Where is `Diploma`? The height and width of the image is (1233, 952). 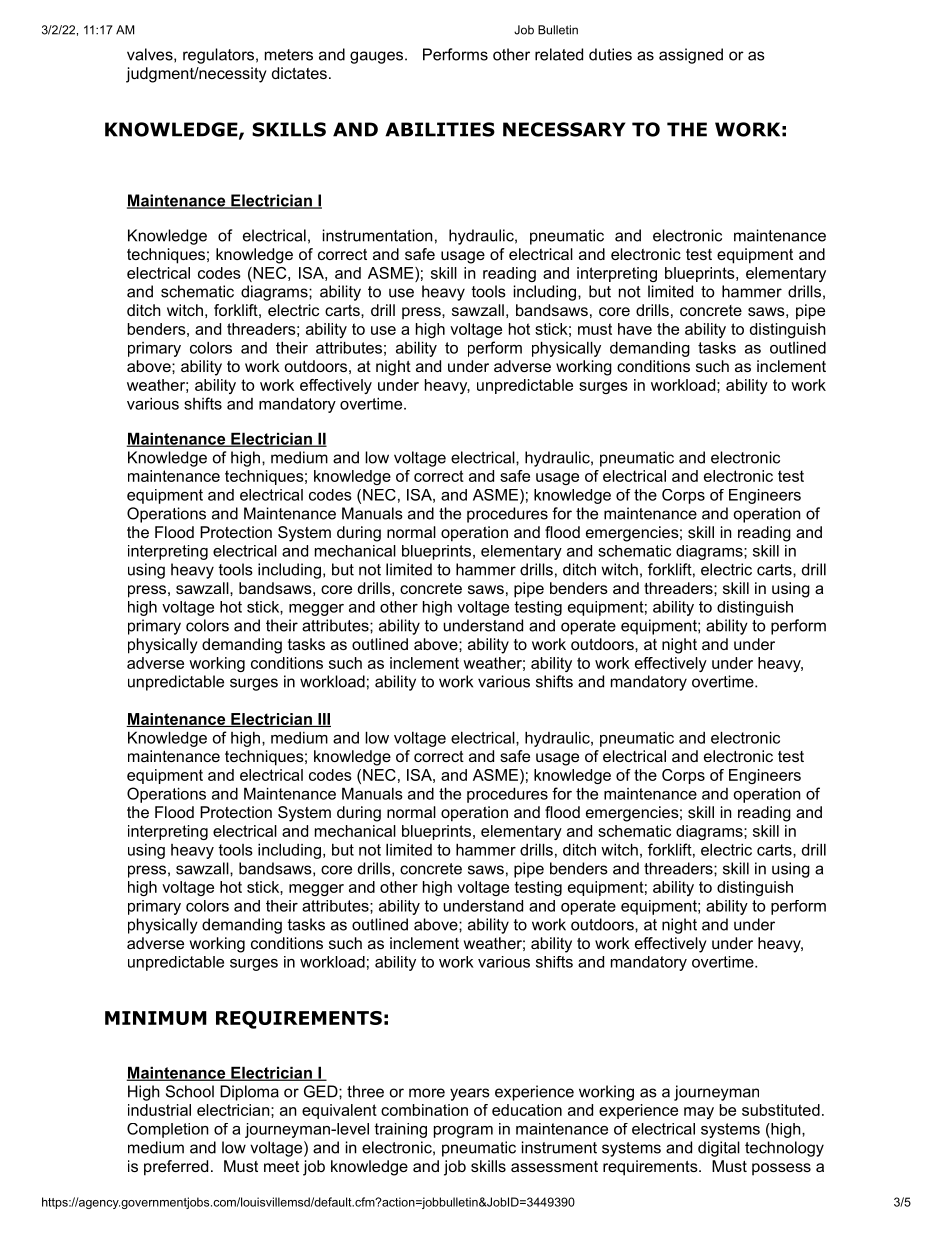
Diploma is located at coordinates (249, 1093).
